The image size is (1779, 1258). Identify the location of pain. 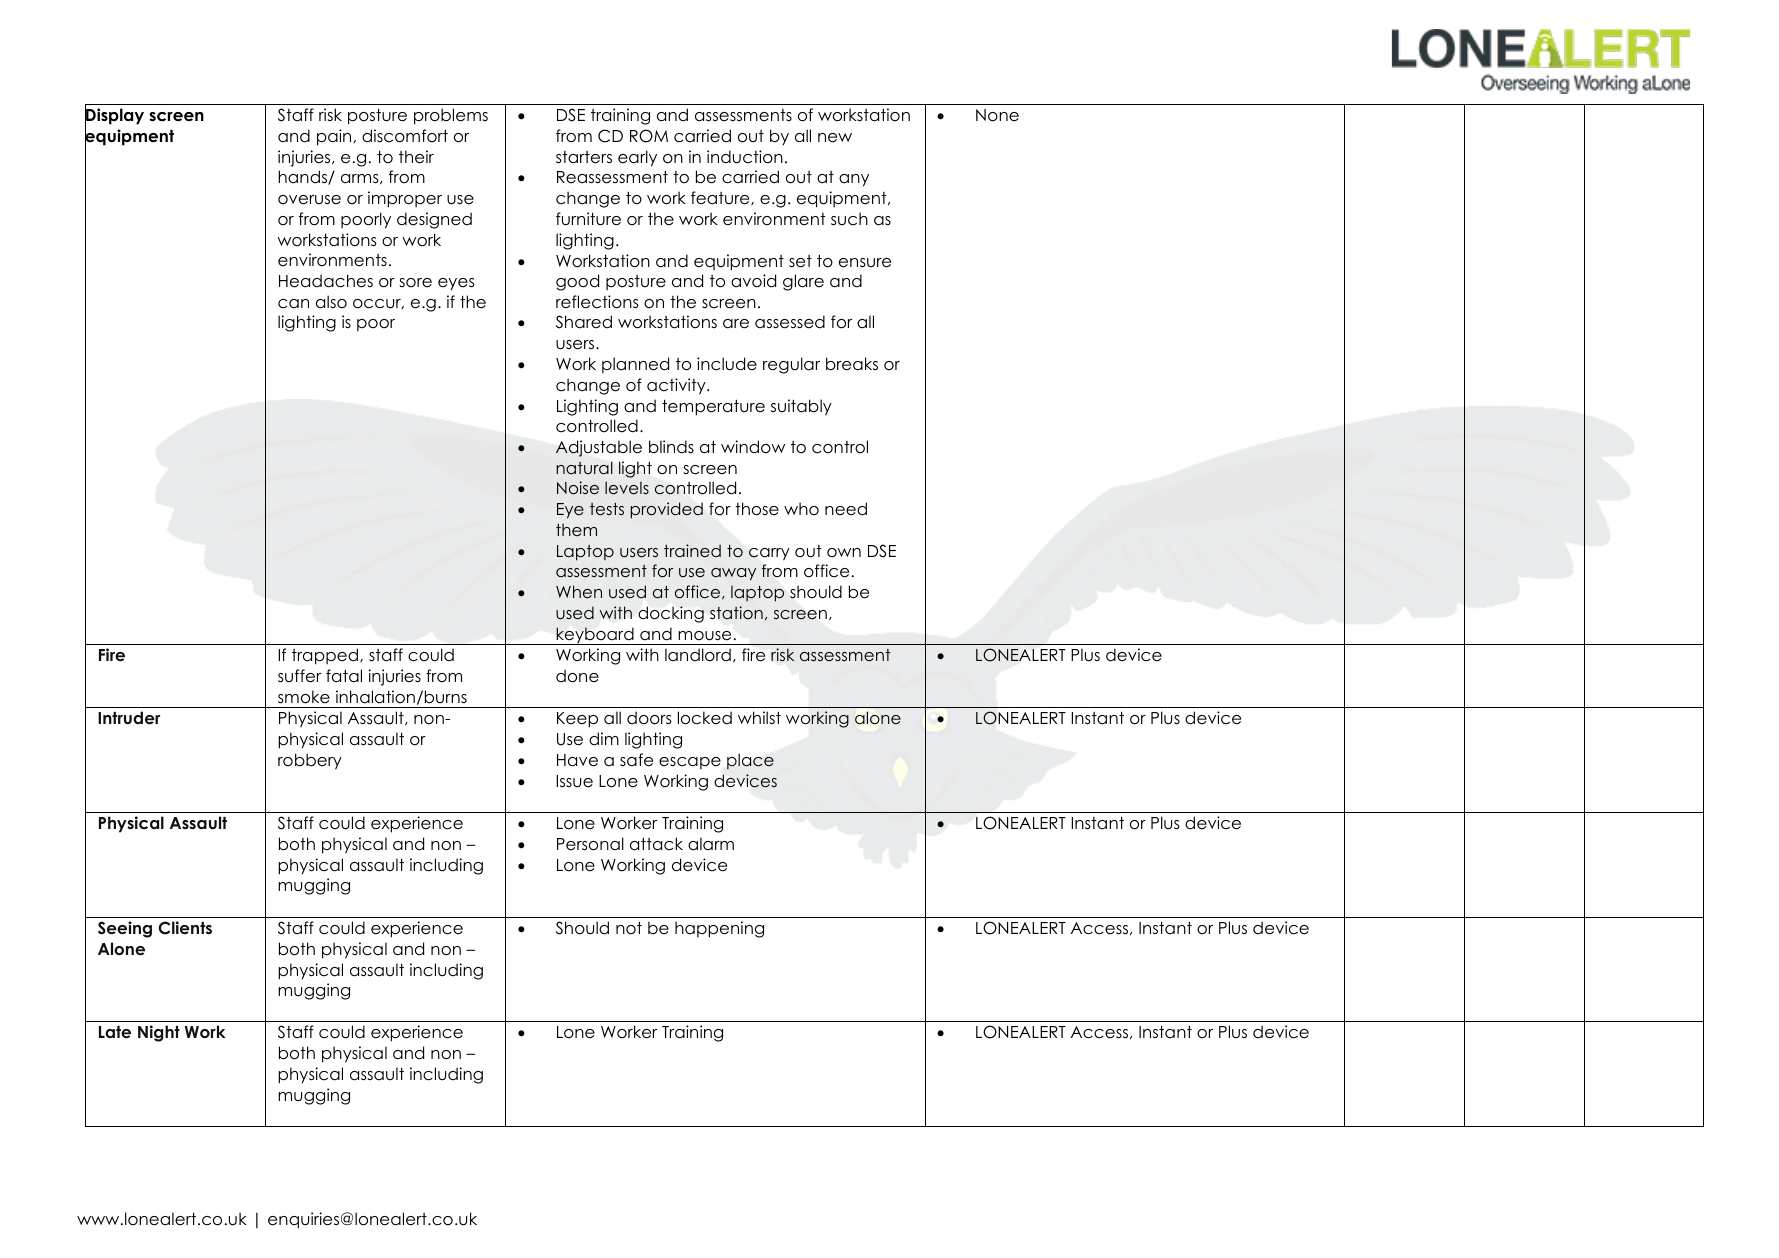
(335, 137).
